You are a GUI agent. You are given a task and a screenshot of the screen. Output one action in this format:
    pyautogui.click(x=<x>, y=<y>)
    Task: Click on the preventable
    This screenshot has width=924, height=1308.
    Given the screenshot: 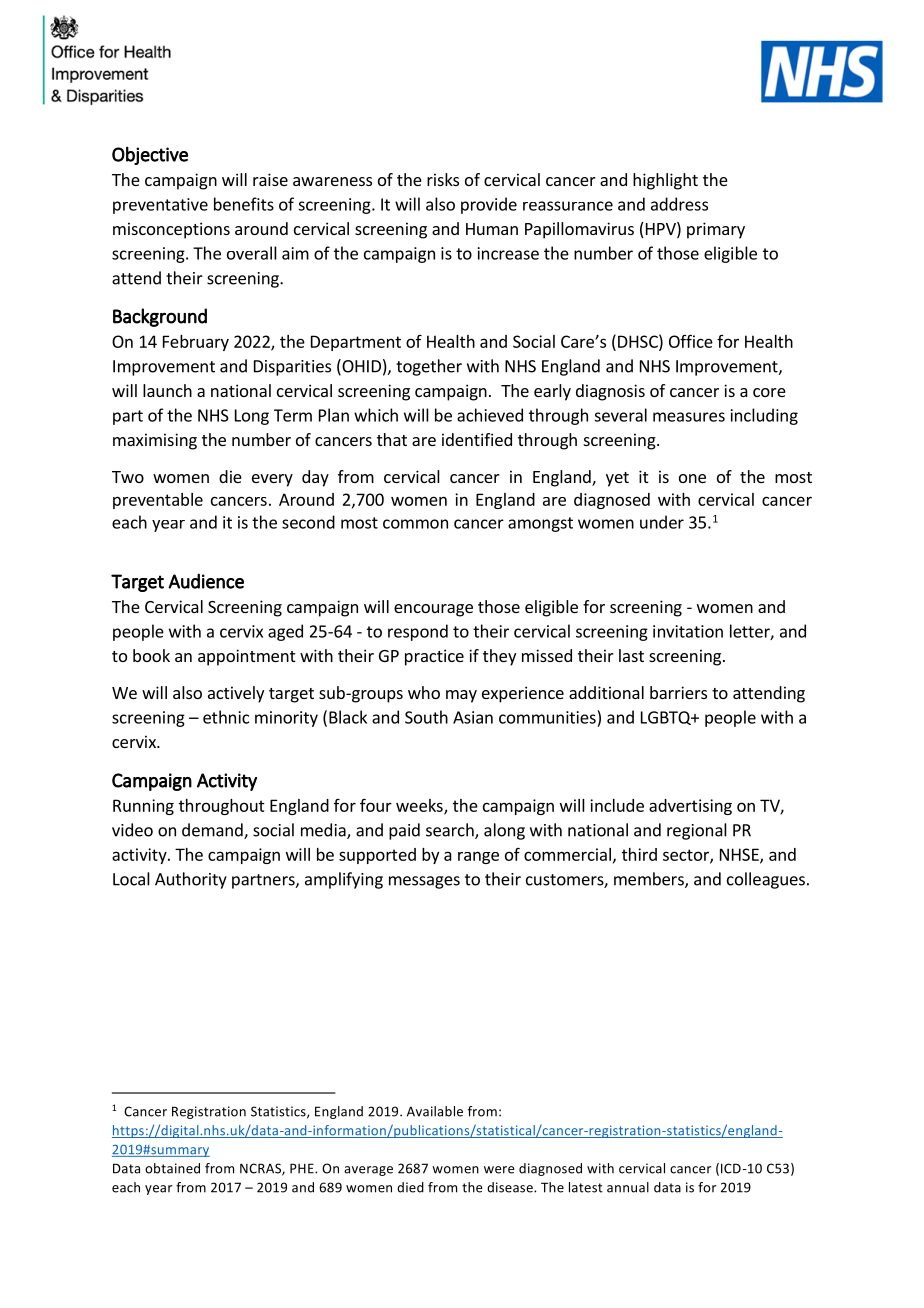 What is the action you would take?
    pyautogui.click(x=158, y=501)
